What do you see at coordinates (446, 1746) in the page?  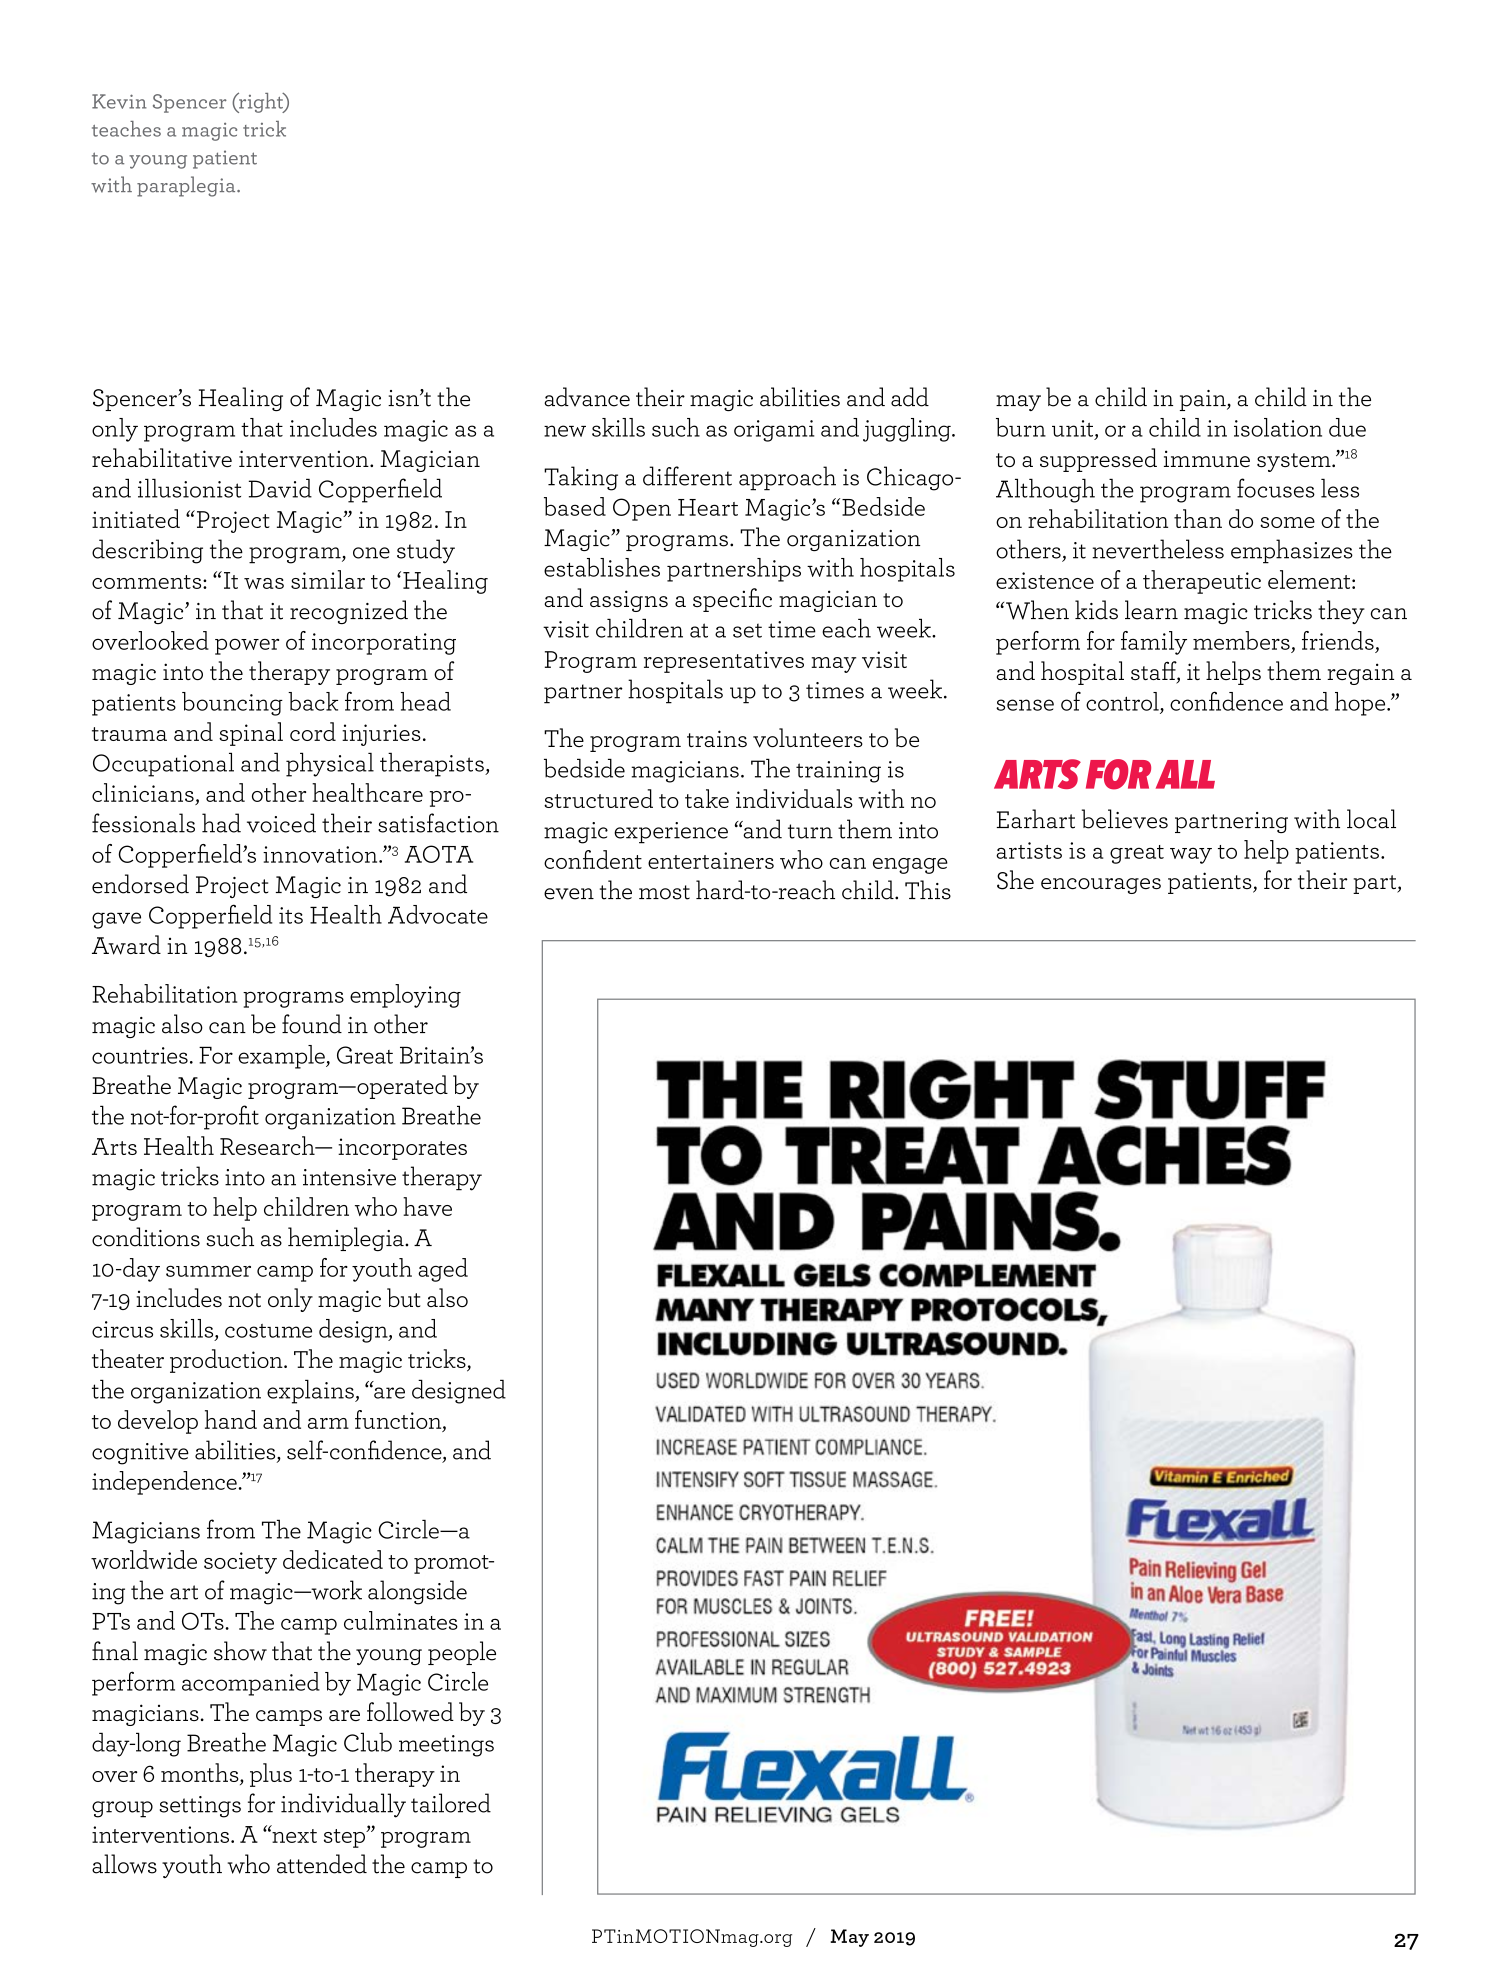 I see `meetings` at bounding box center [446, 1746].
